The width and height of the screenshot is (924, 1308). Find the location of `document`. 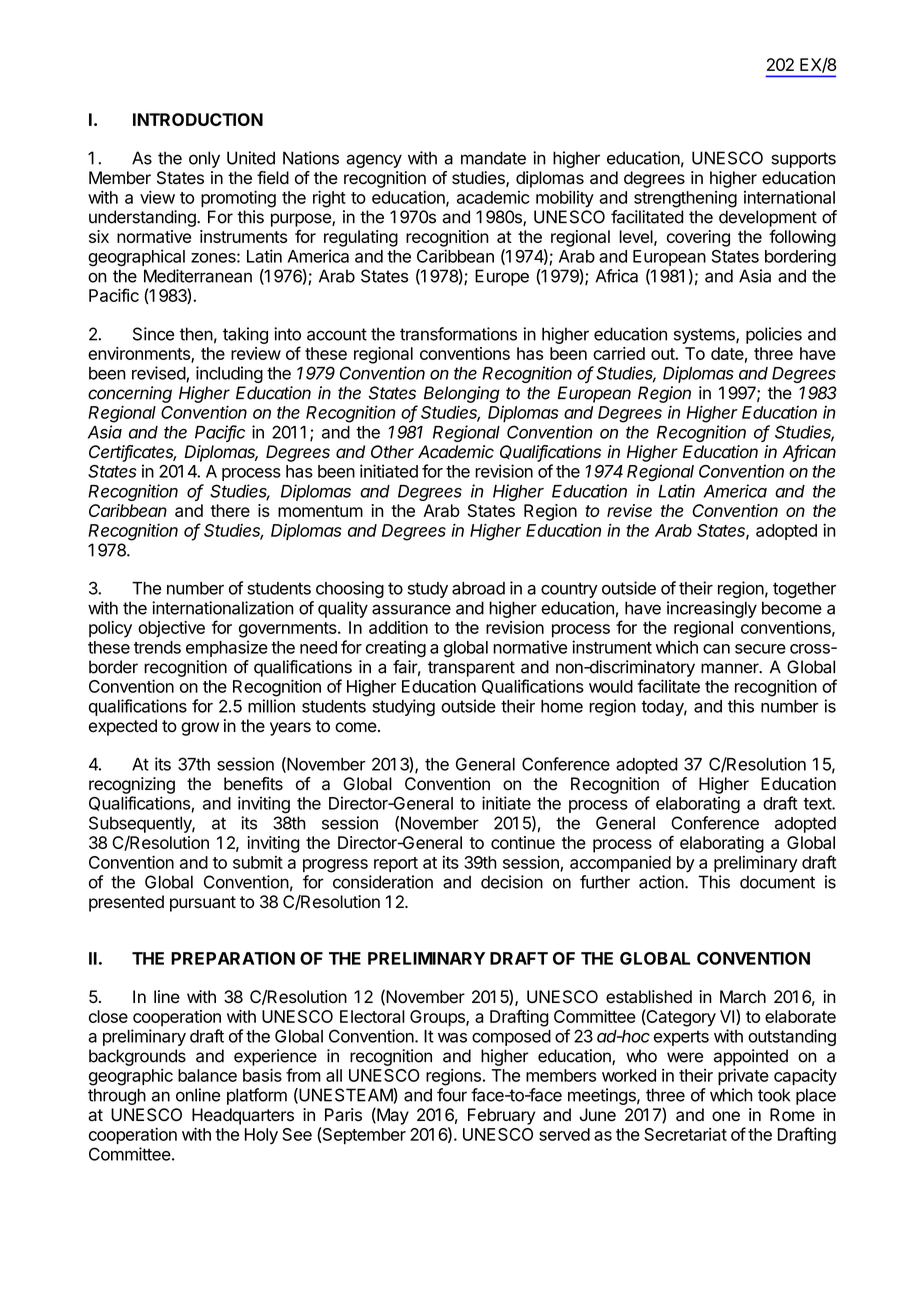

document is located at coordinates (777, 882).
